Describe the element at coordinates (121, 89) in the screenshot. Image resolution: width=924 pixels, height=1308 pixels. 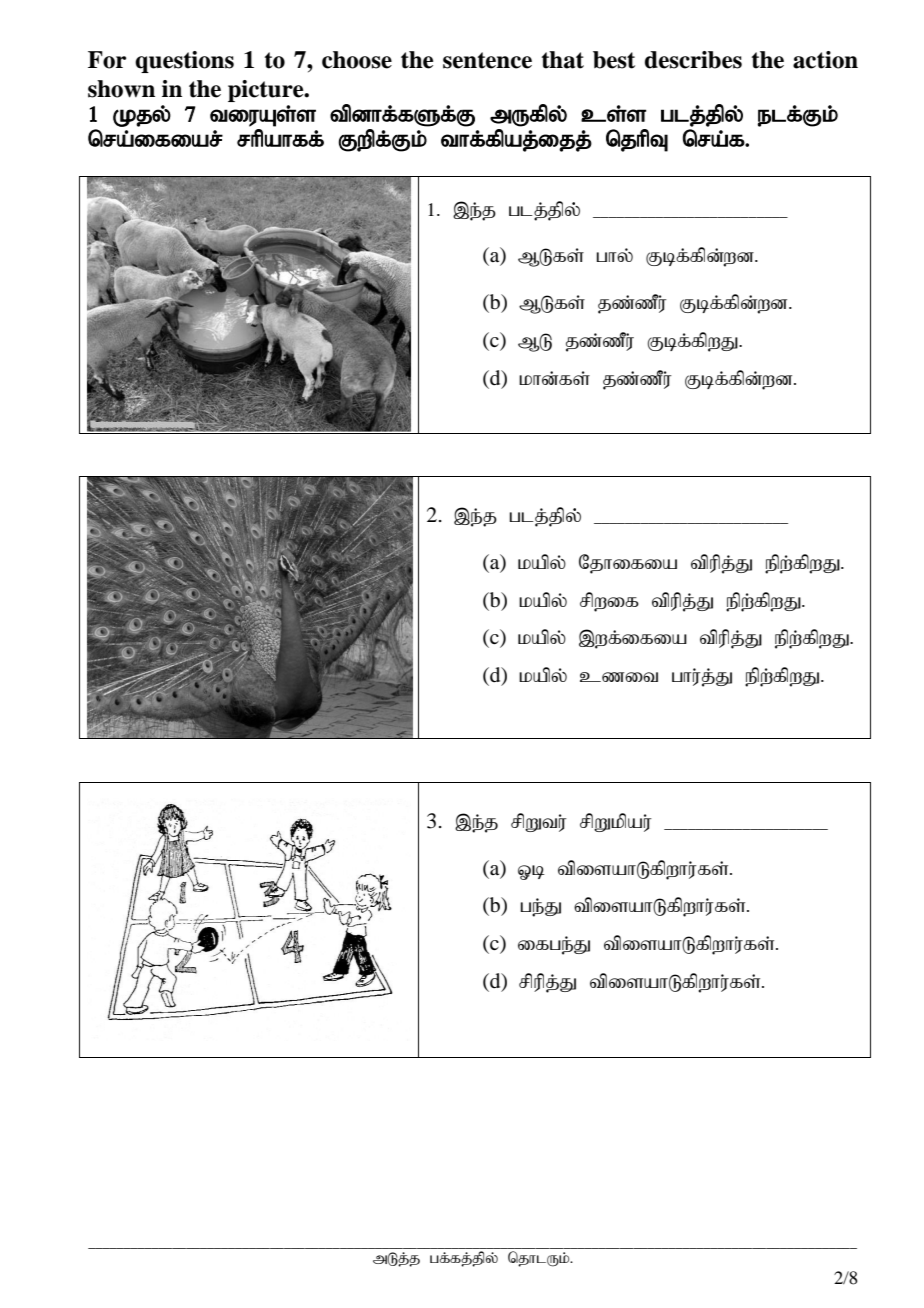
I see `shown` at that location.
